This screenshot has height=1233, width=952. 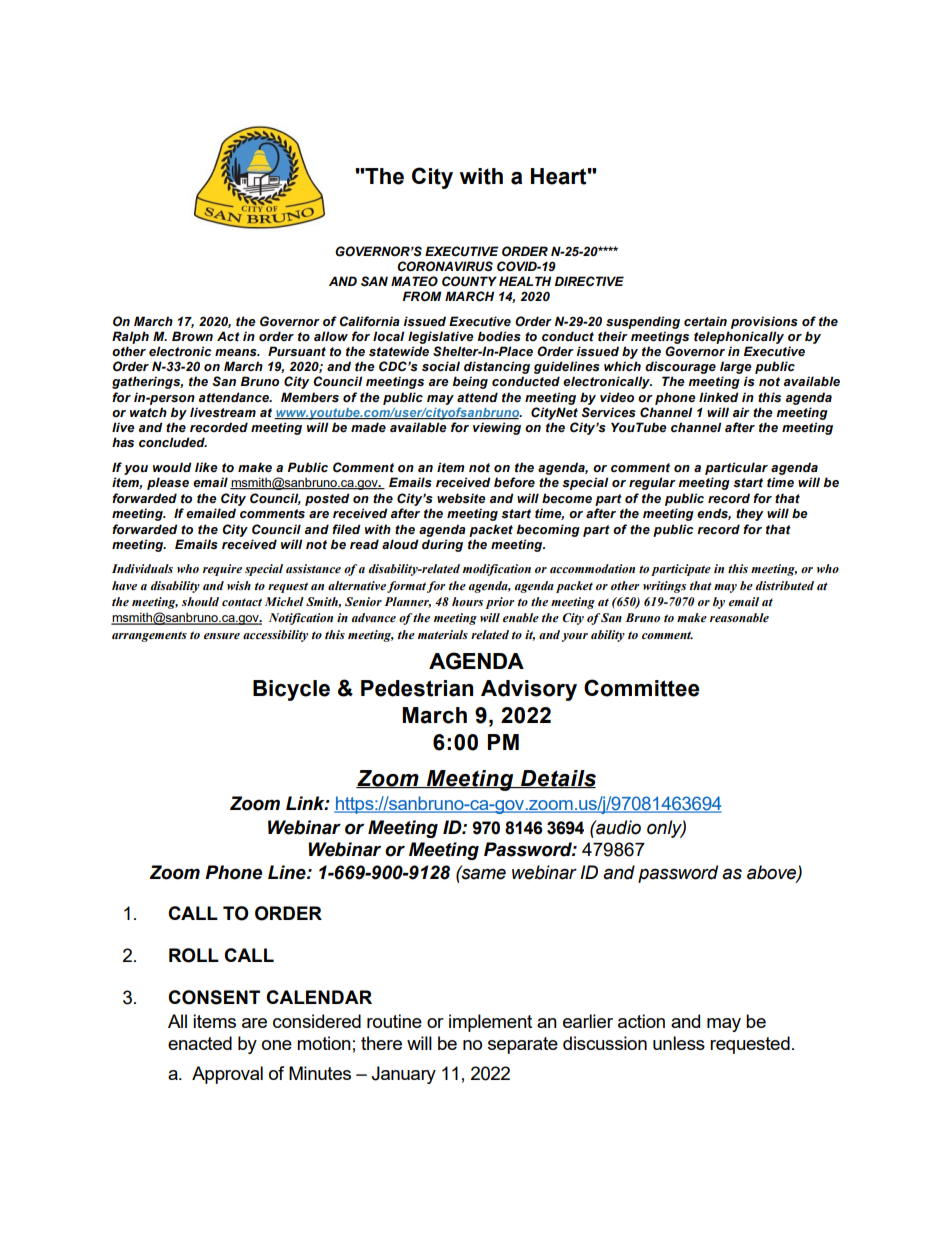 I want to click on Brown, so click(x=192, y=336).
